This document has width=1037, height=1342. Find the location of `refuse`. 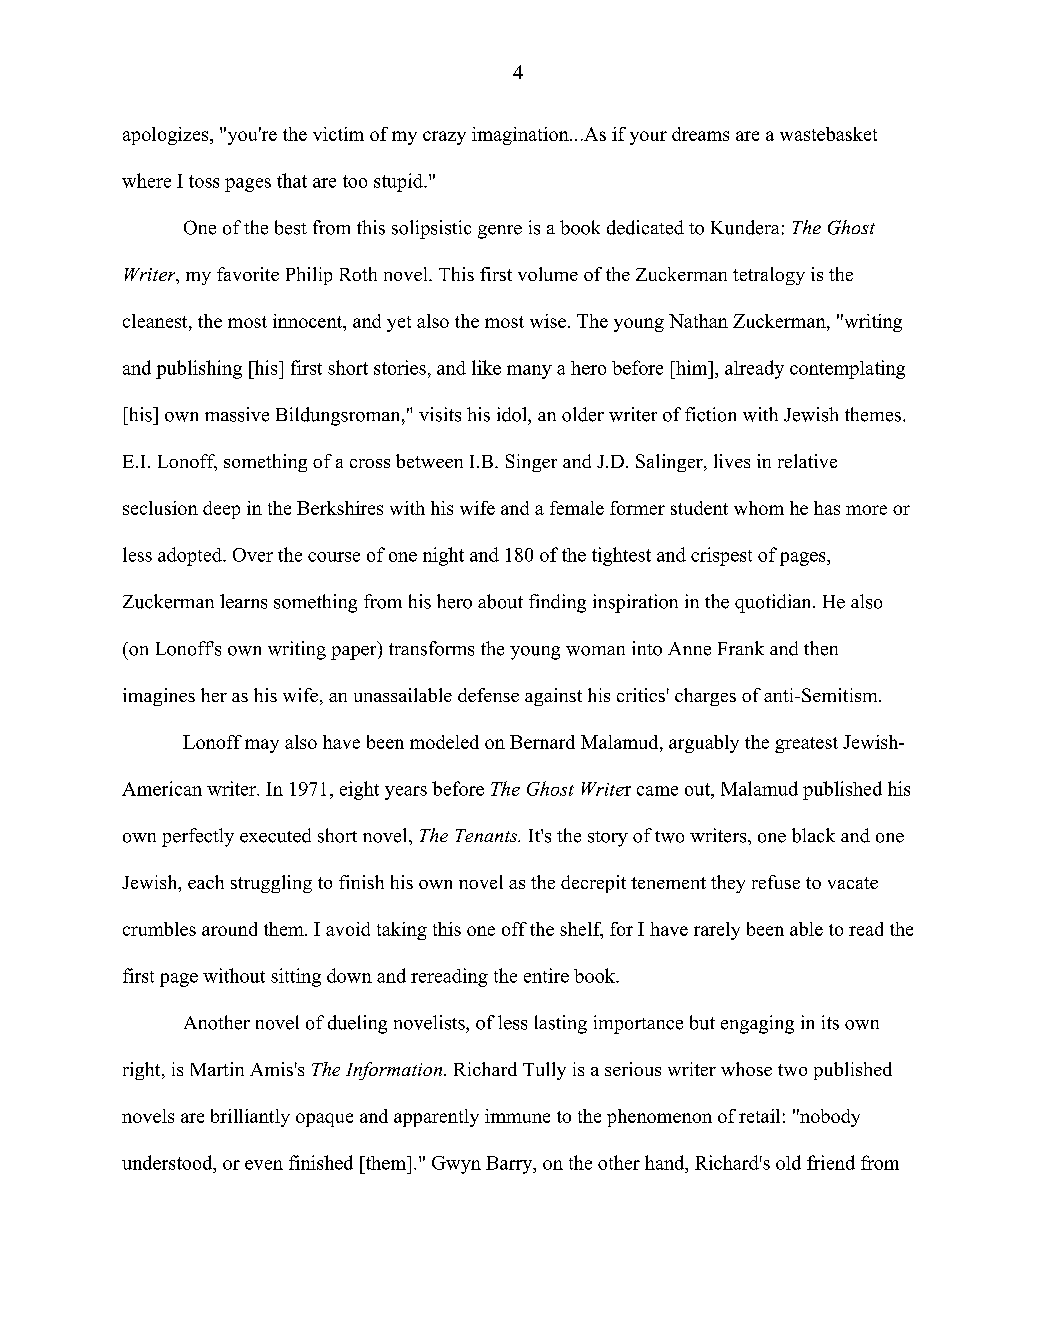

refuse is located at coordinates (776, 882).
